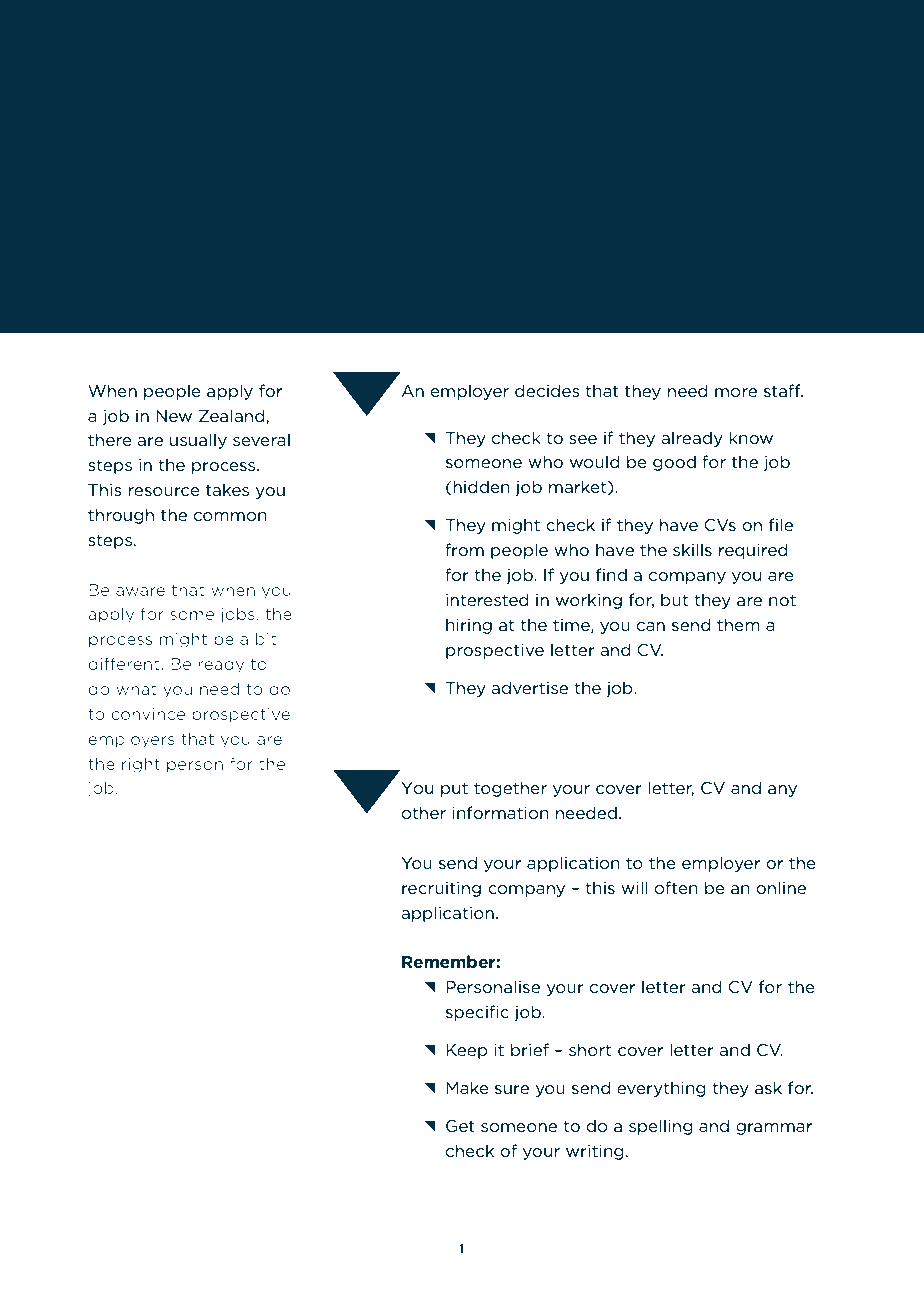  Describe the element at coordinates (510, 789) in the page. I see `together` at that location.
